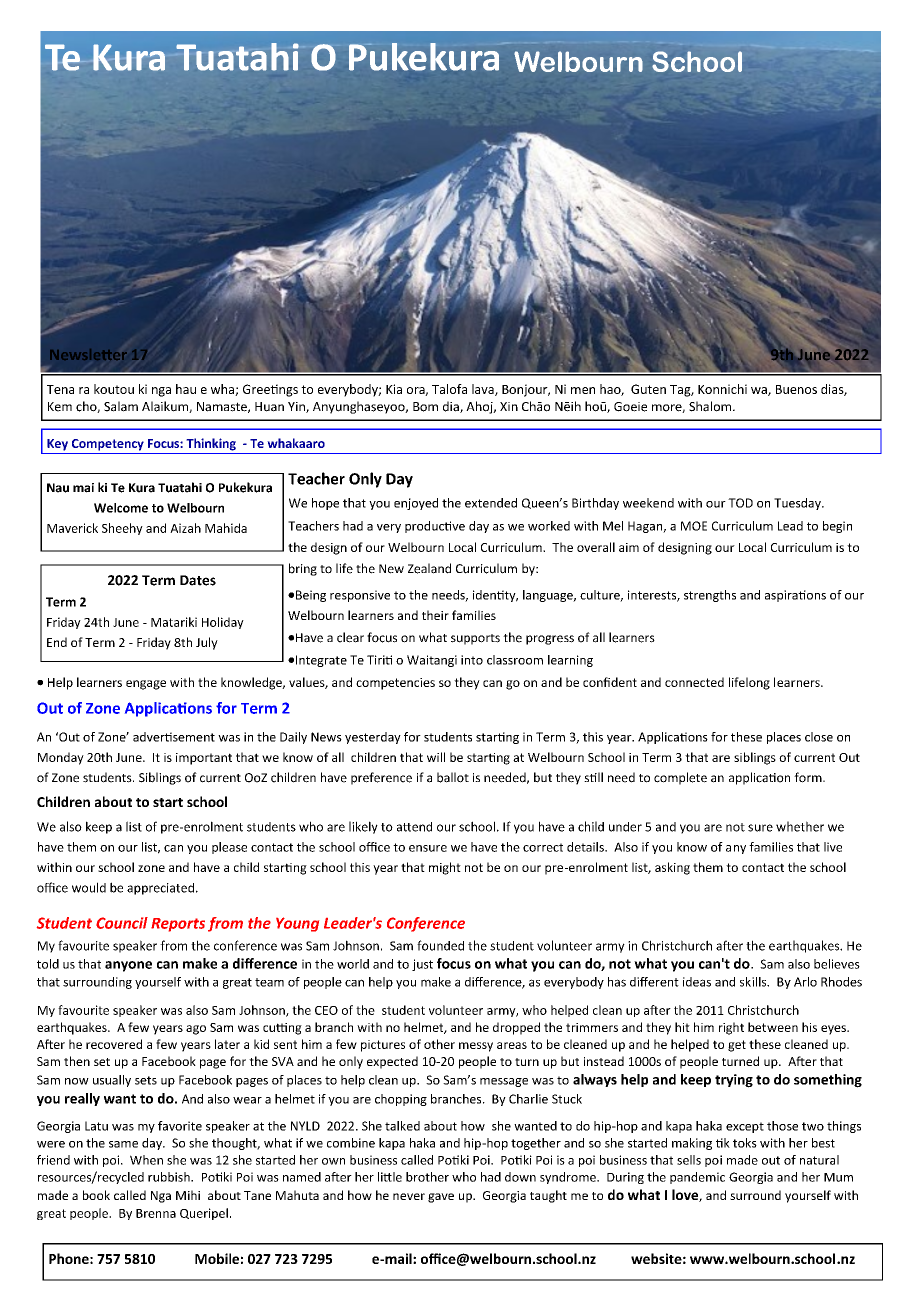 This screenshot has width=924, height=1308. What do you see at coordinates (170, 1177) in the screenshot?
I see `rubbish` at bounding box center [170, 1177].
